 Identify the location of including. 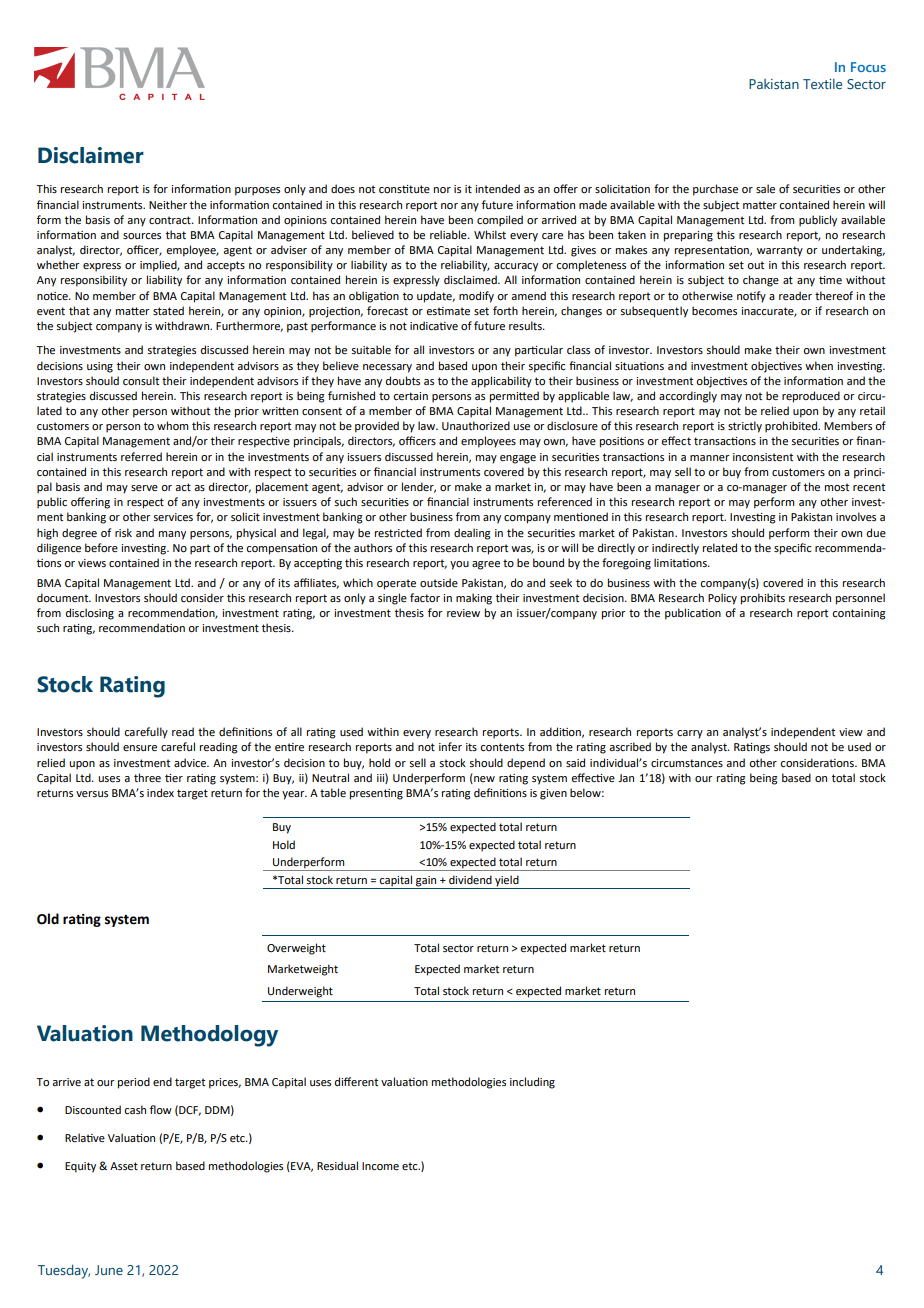
(532, 1083).
